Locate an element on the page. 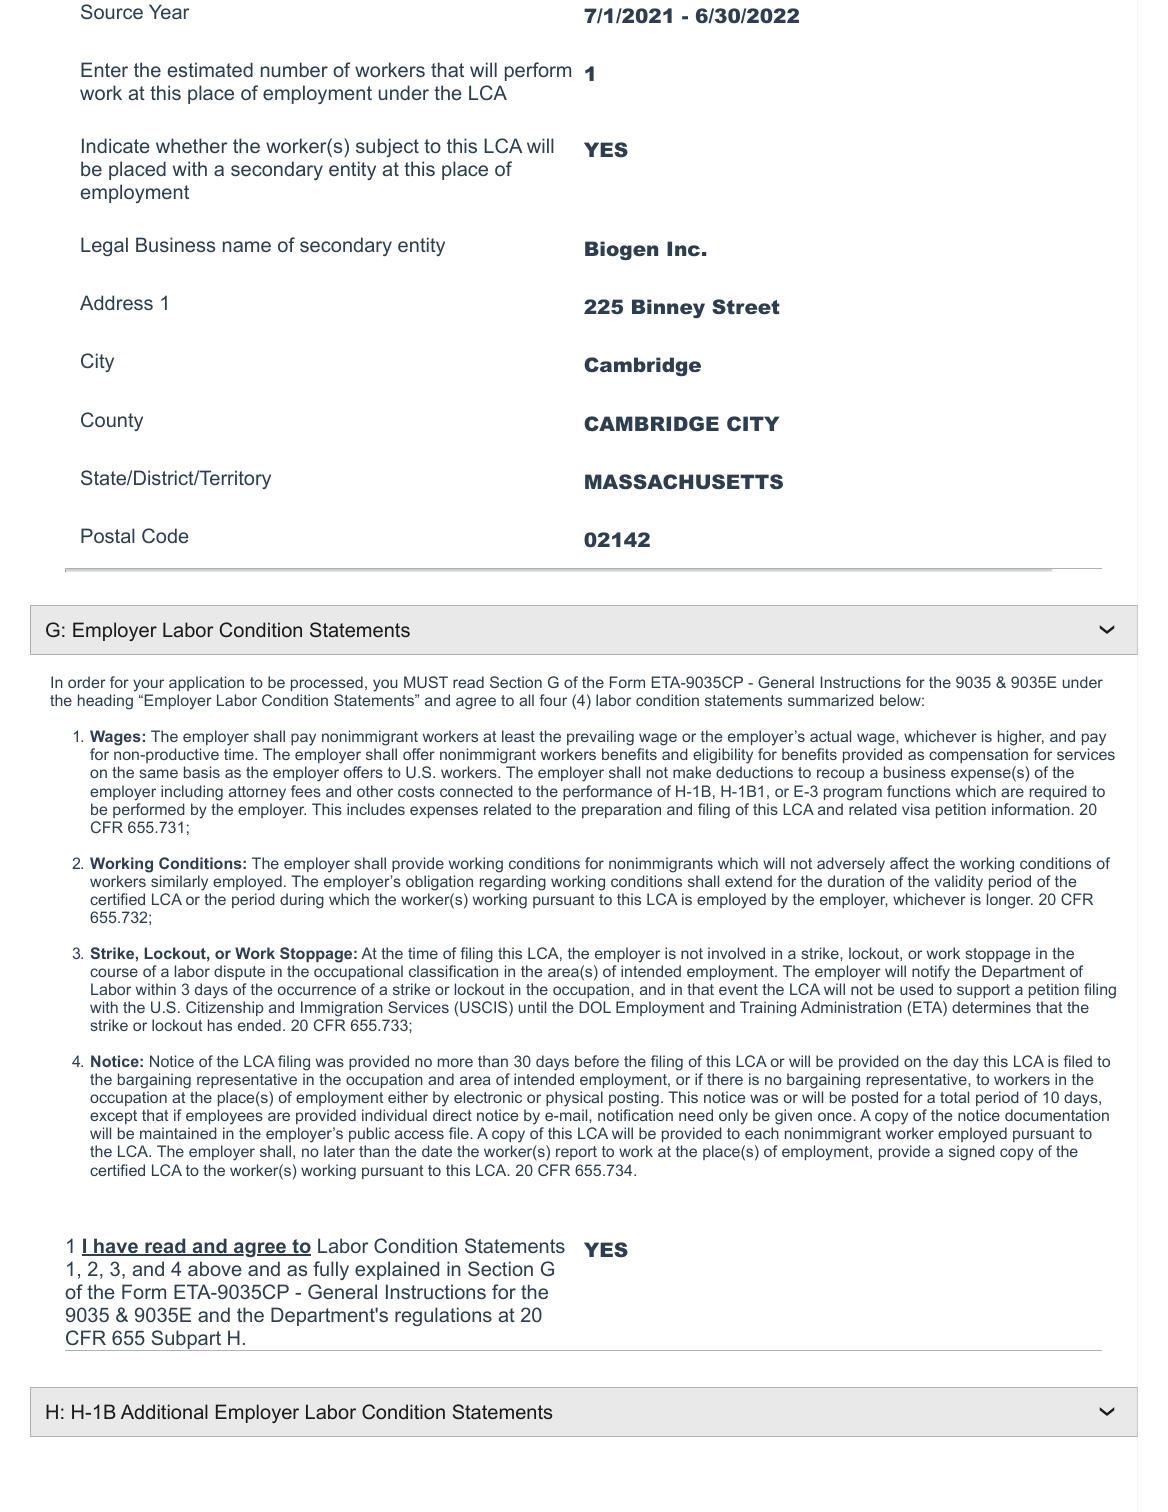 This page has height=1512, width=1168. subject is located at coordinates (387, 147).
